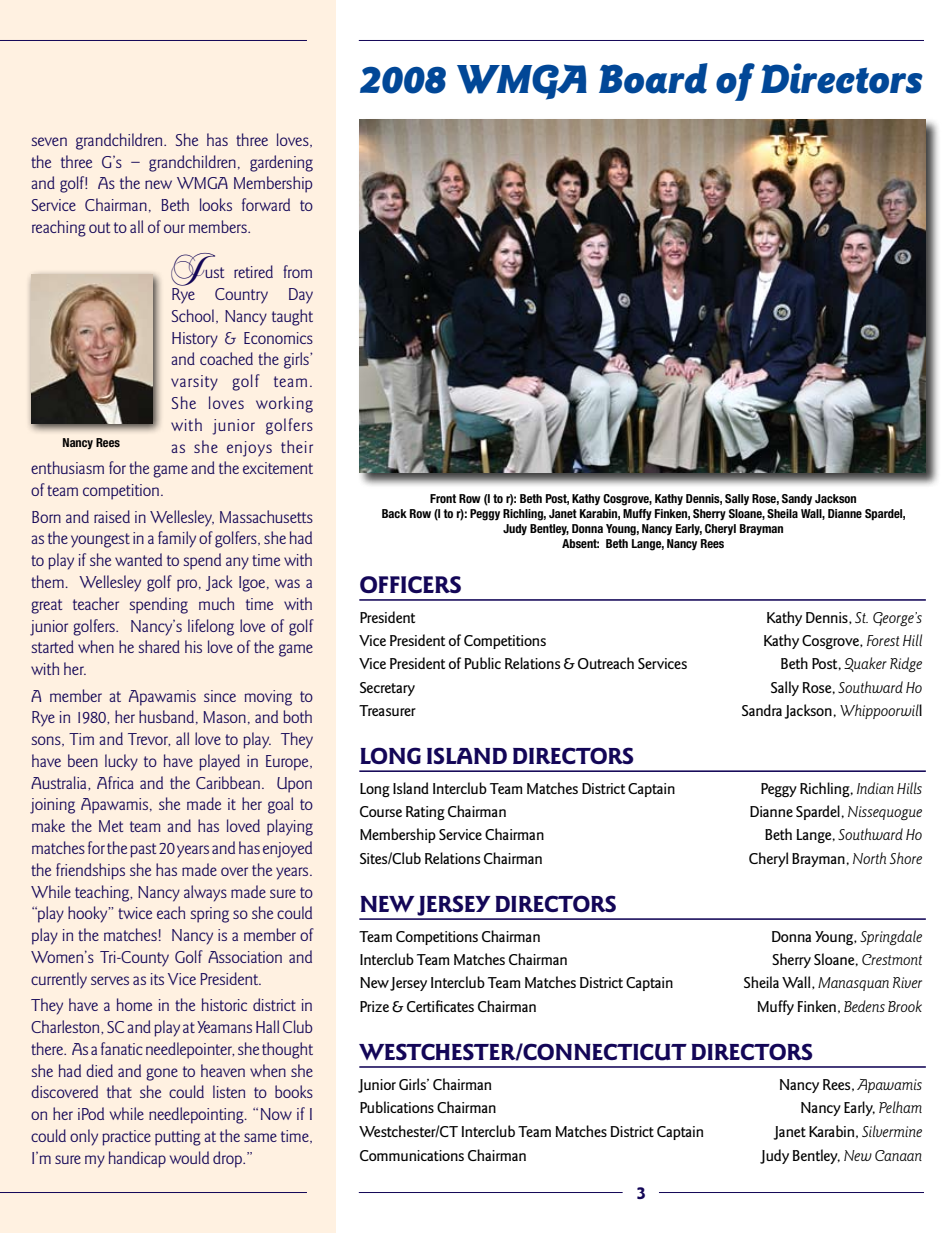  Describe the element at coordinates (865, 664) in the image. I see `Quaker` at that location.
